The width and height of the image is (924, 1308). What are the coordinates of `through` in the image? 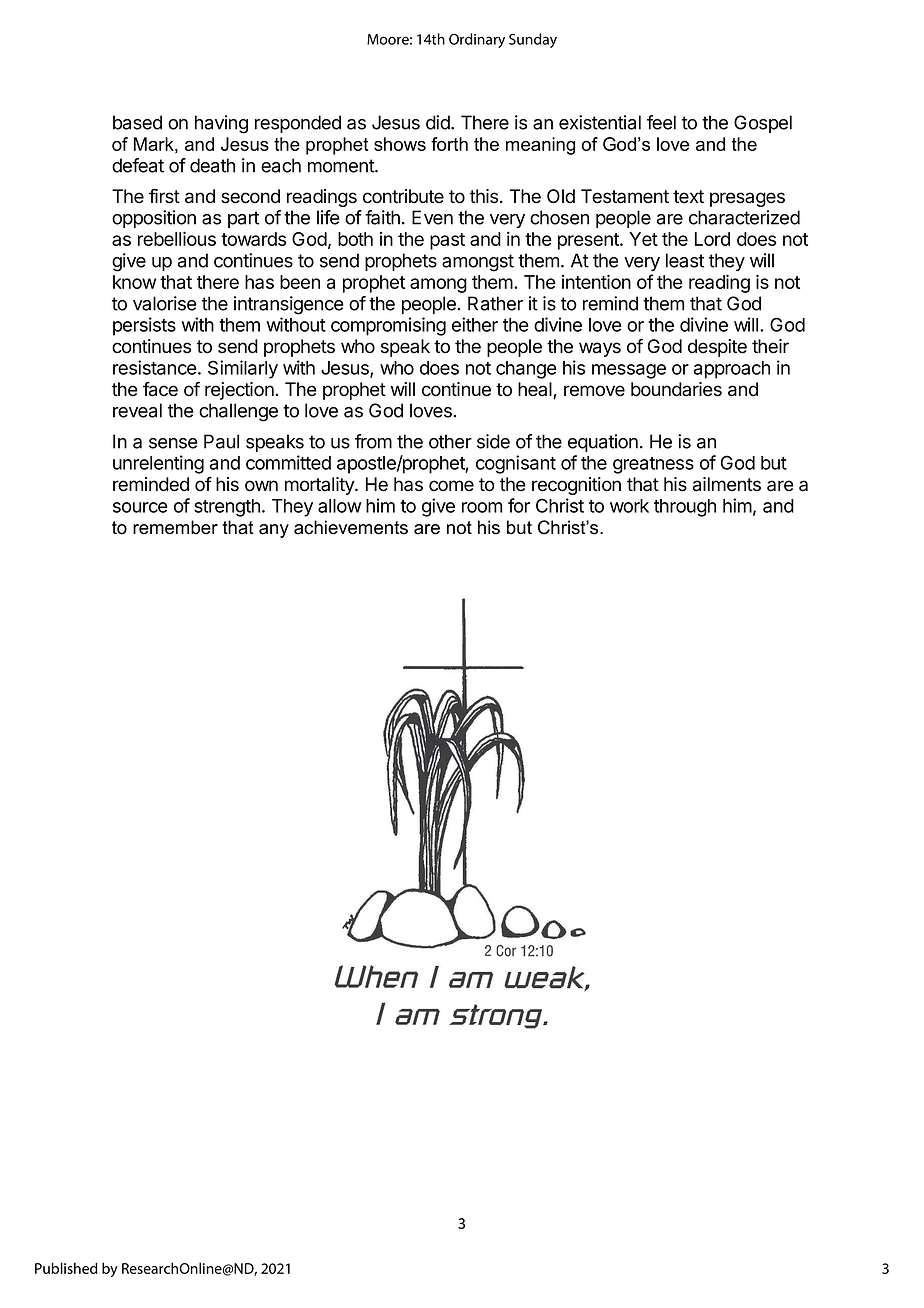 It's located at (685, 508).
